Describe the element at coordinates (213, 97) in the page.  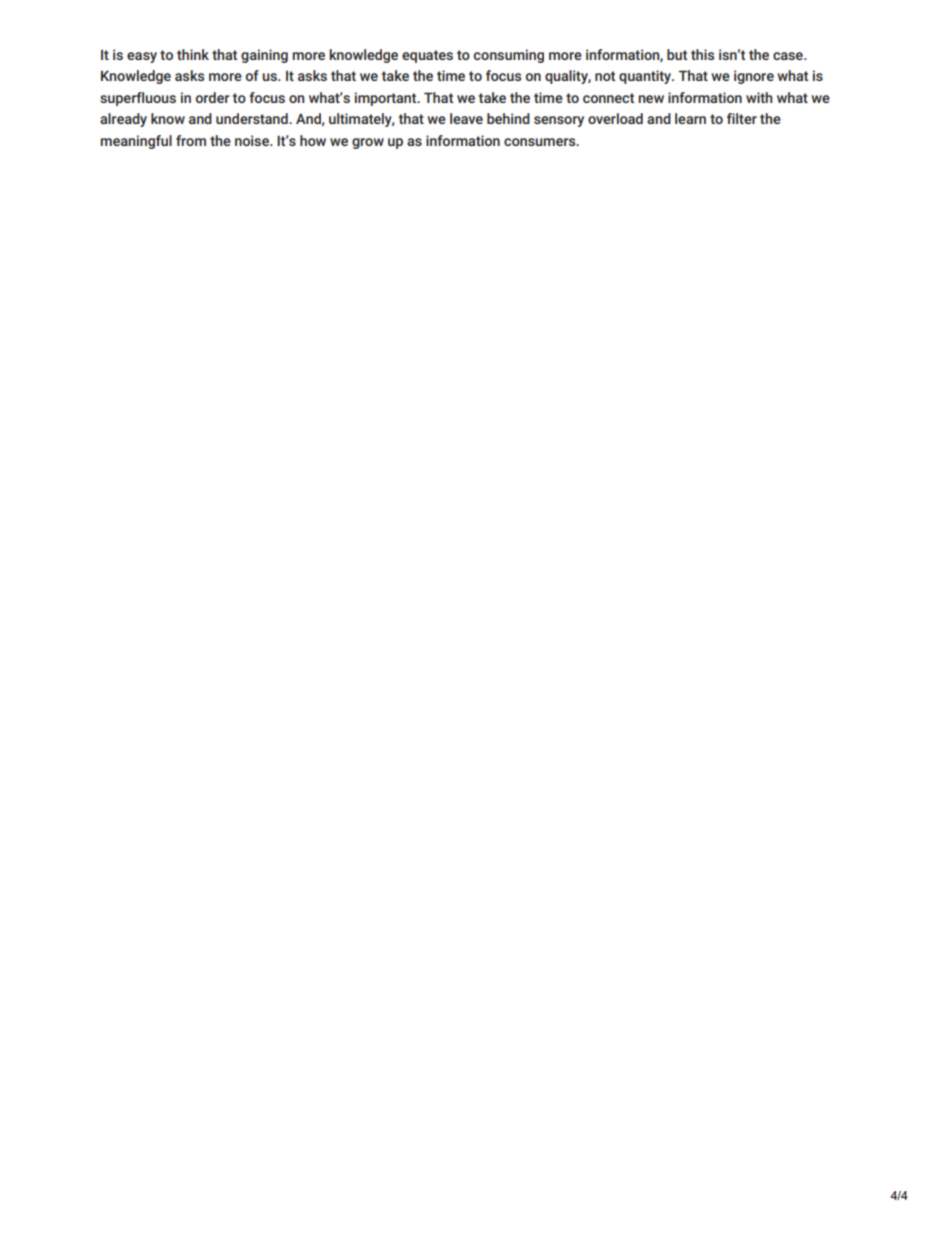
I see `order` at that location.
